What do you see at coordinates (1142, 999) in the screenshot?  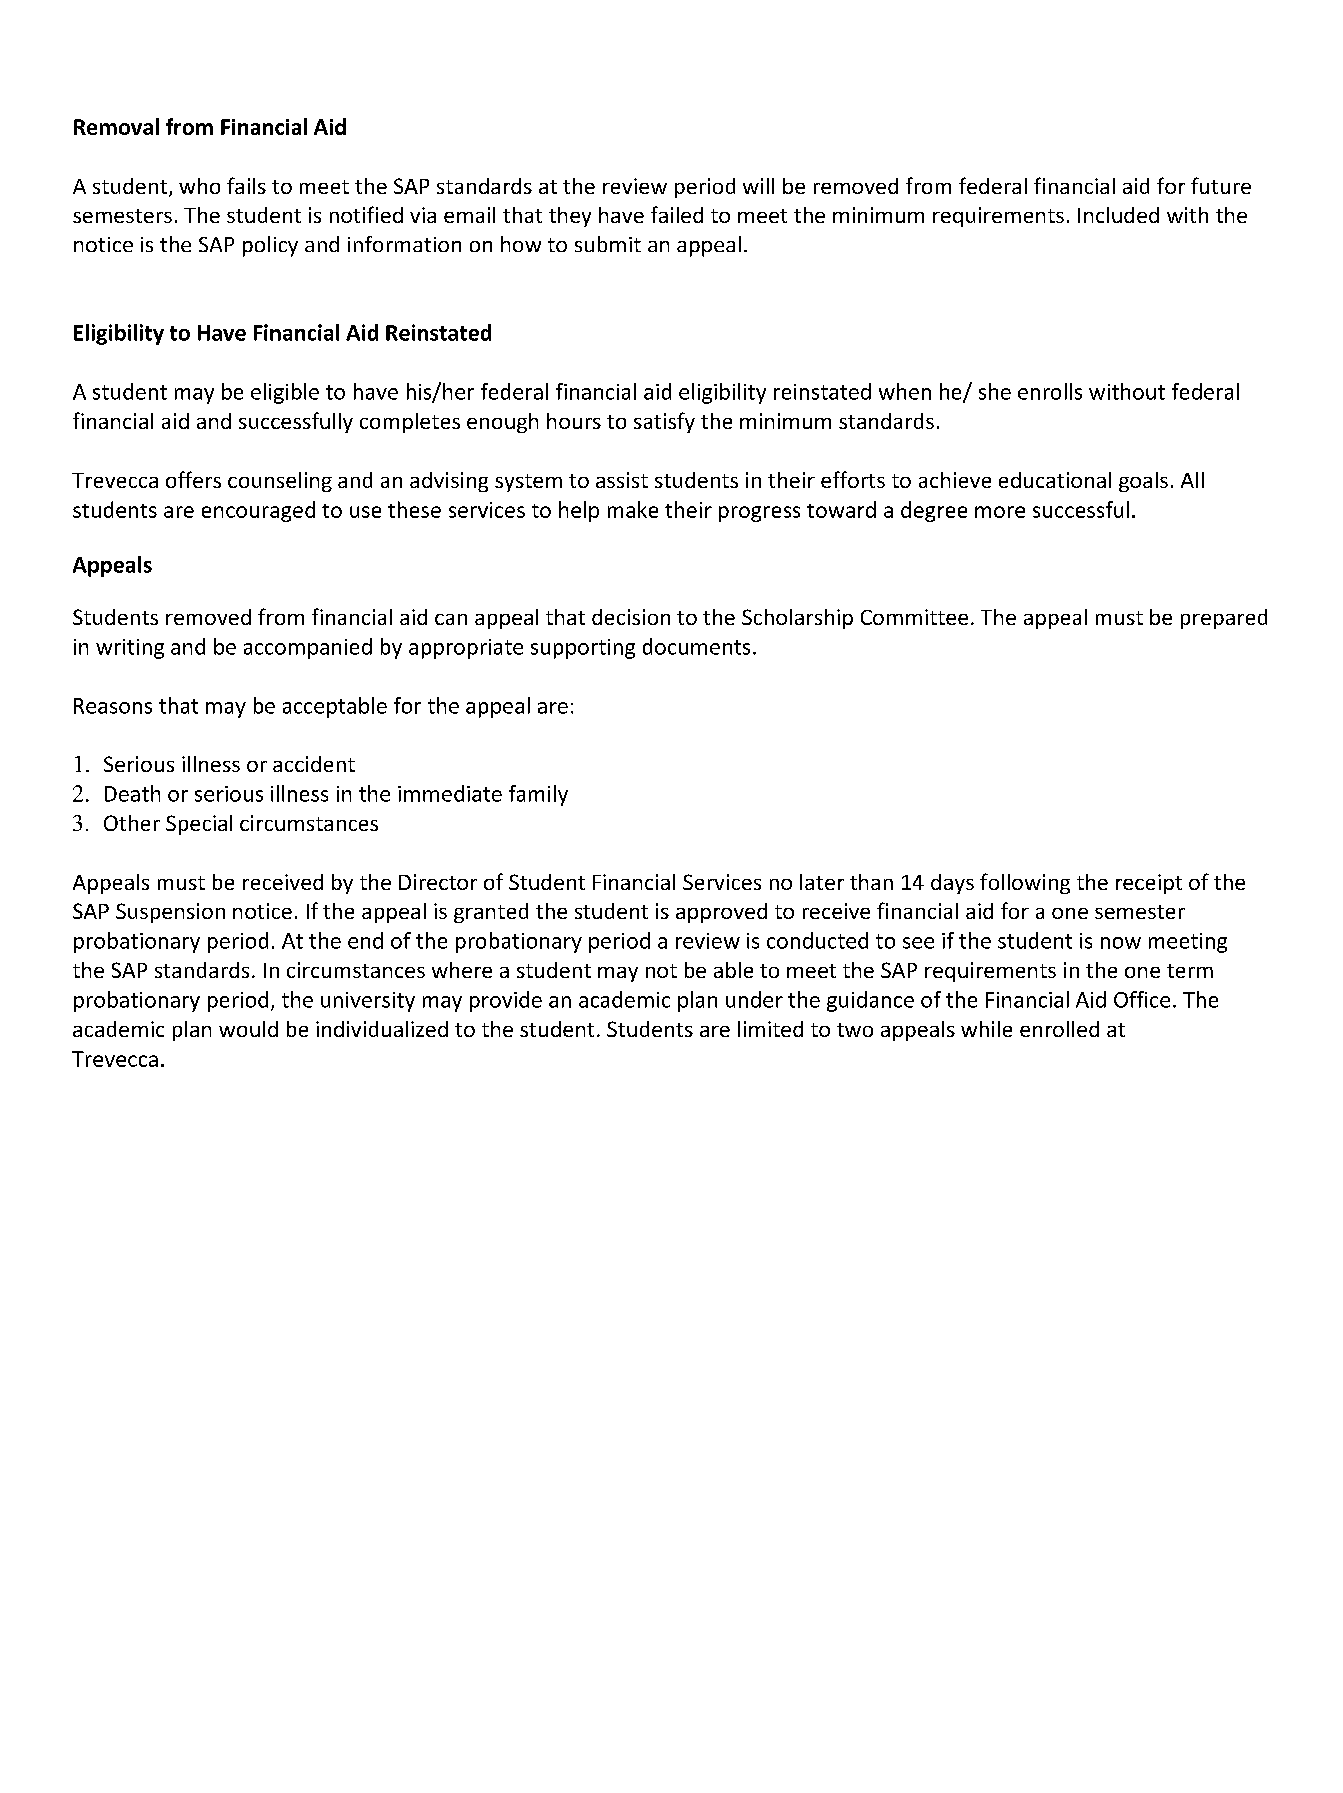 I see `Office` at bounding box center [1142, 999].
